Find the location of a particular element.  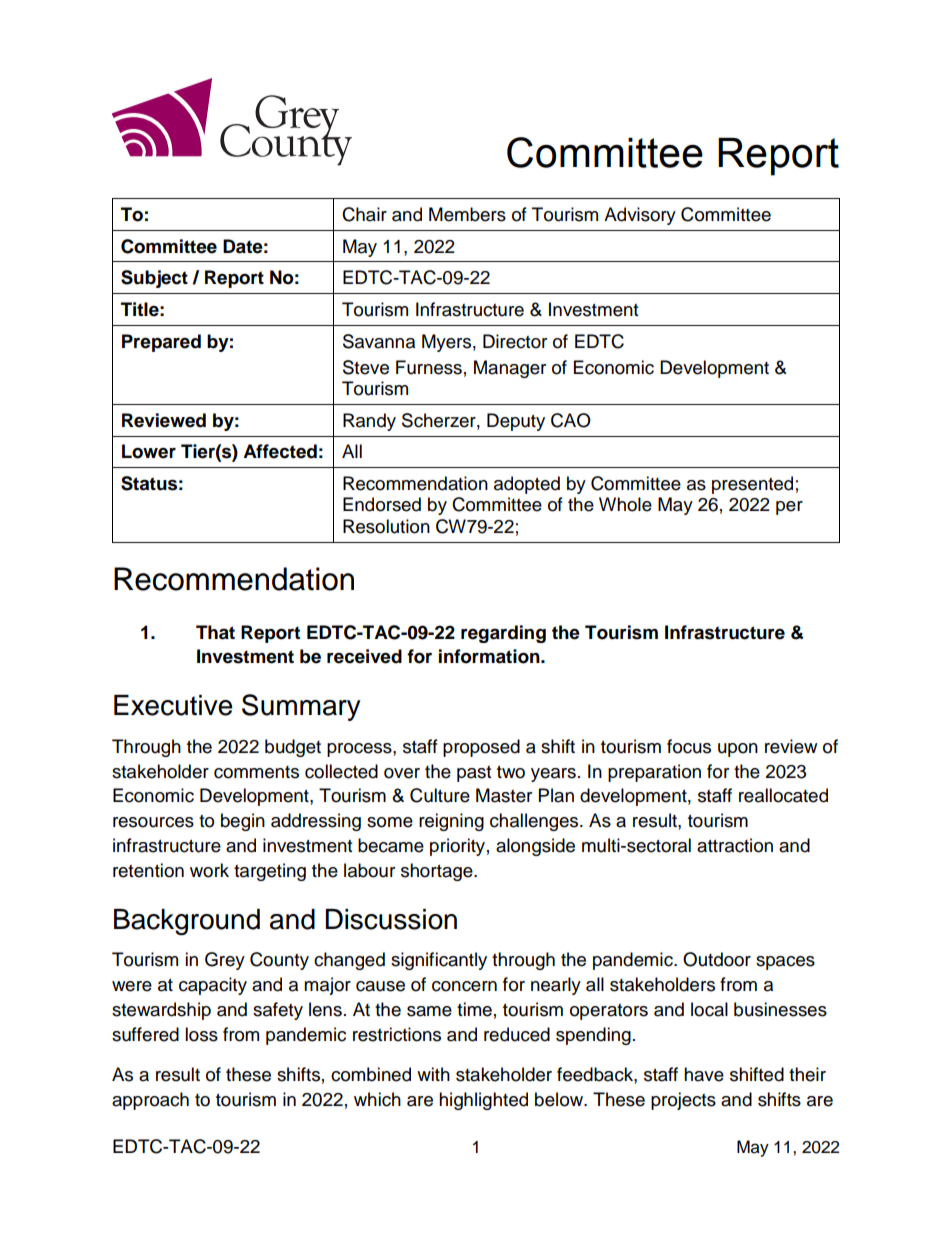

Advisory is located at coordinates (640, 216).
